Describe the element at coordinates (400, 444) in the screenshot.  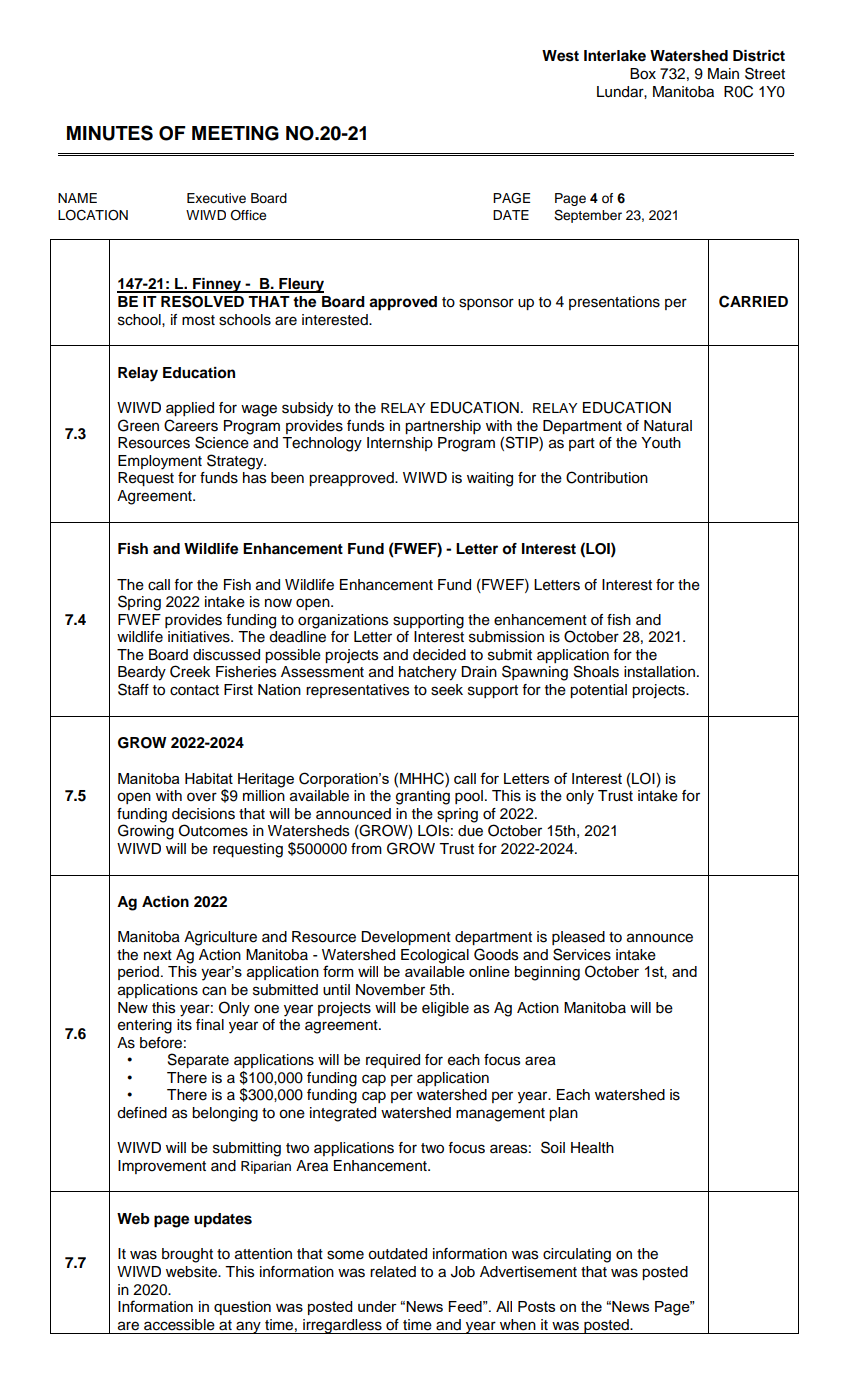
I see `Internship` at that location.
